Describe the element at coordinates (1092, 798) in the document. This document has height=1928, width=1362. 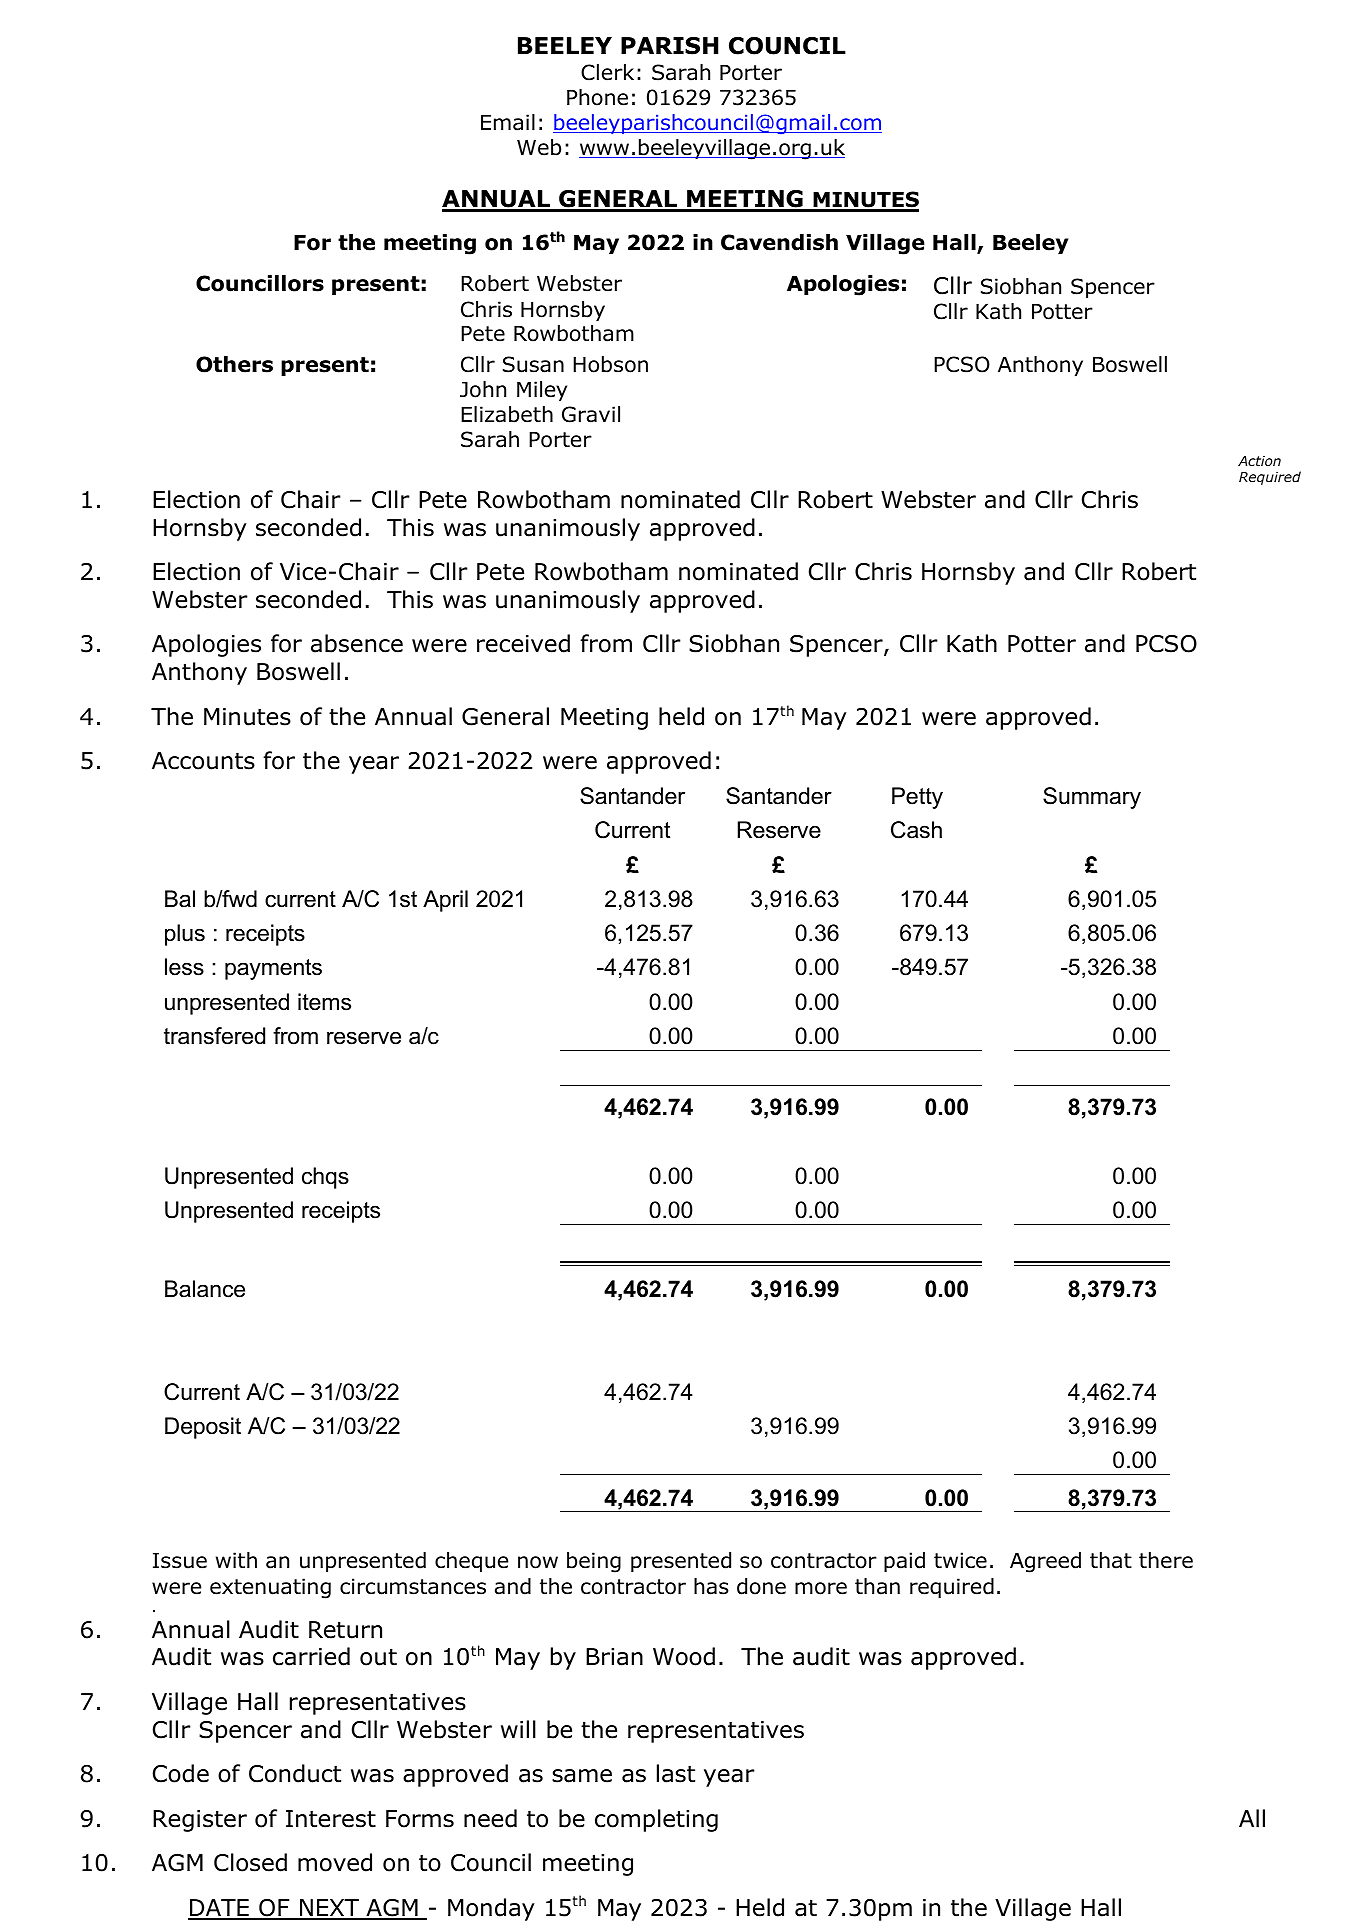
I see `Summary` at that location.
